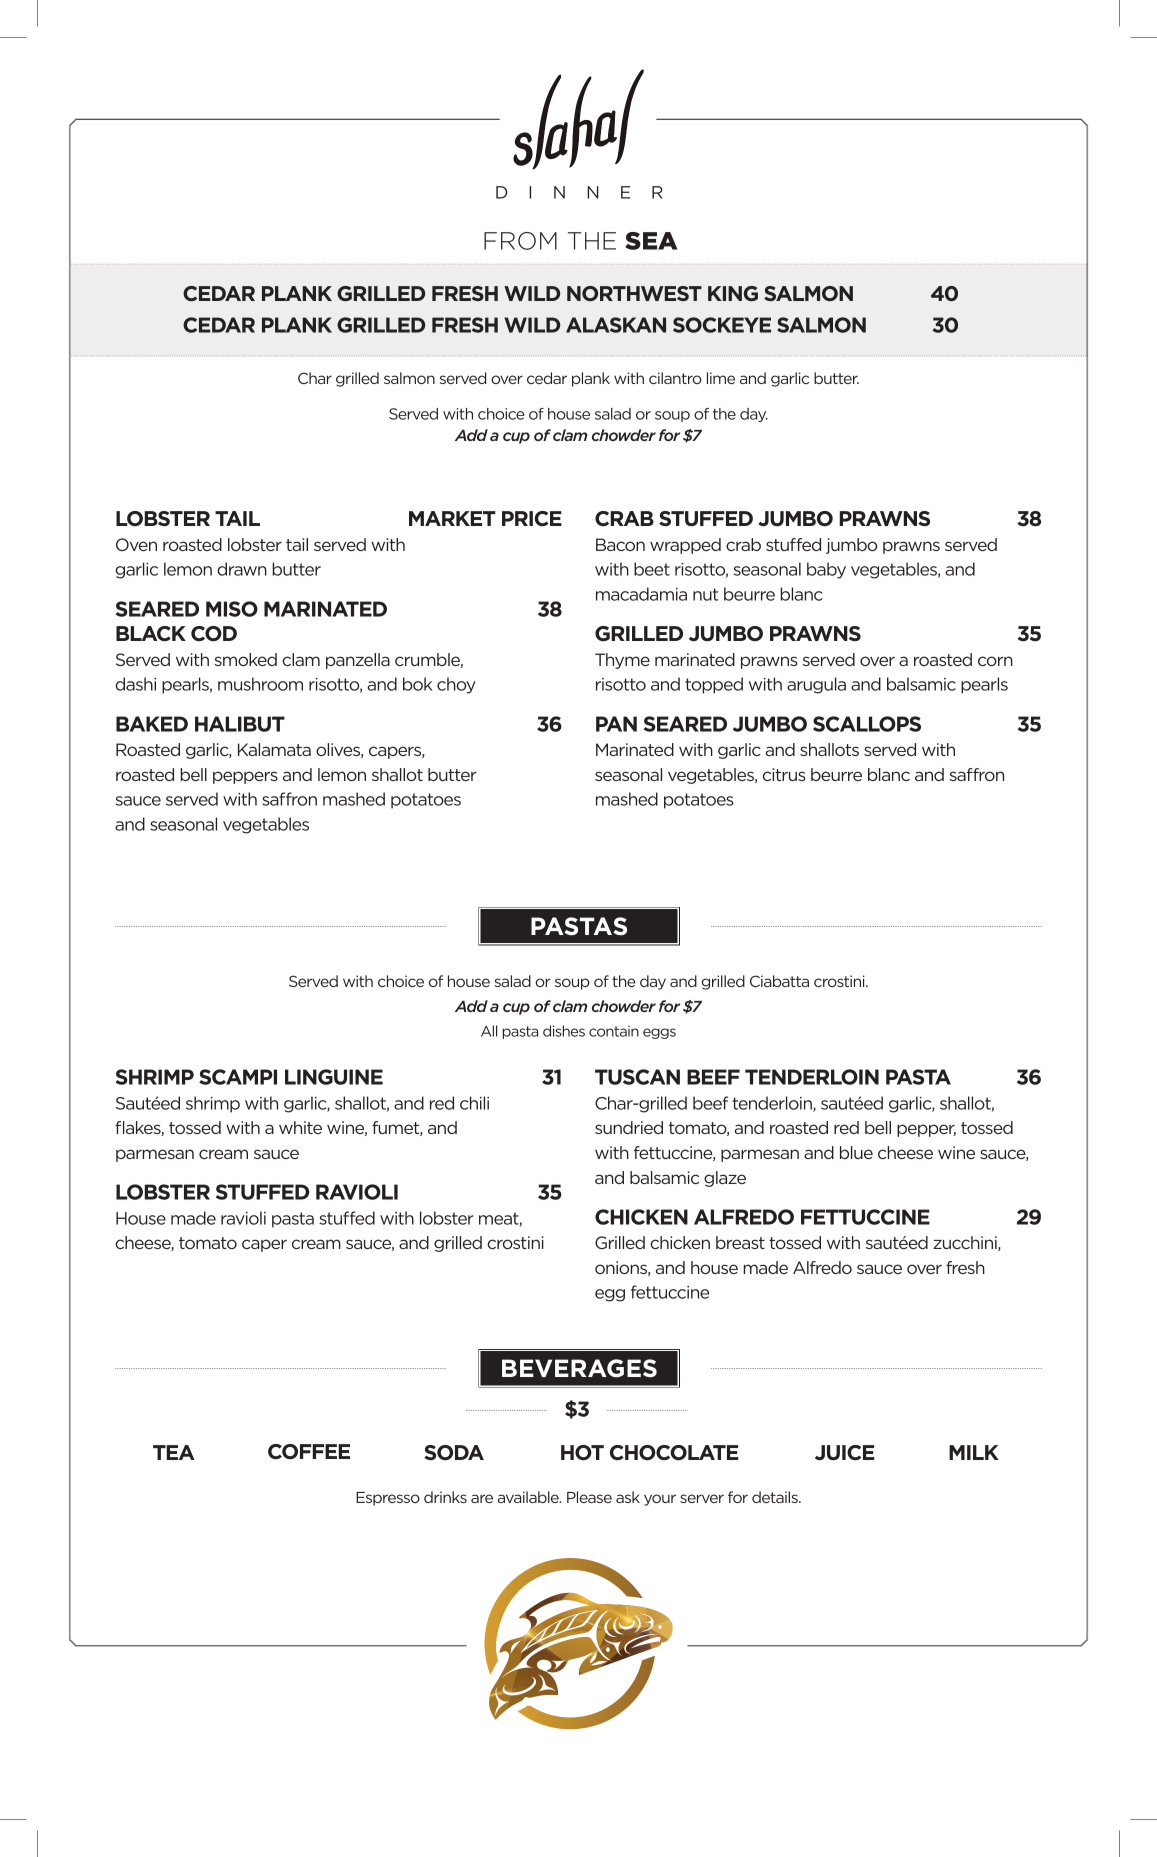  I want to click on Thyme, so click(622, 661).
